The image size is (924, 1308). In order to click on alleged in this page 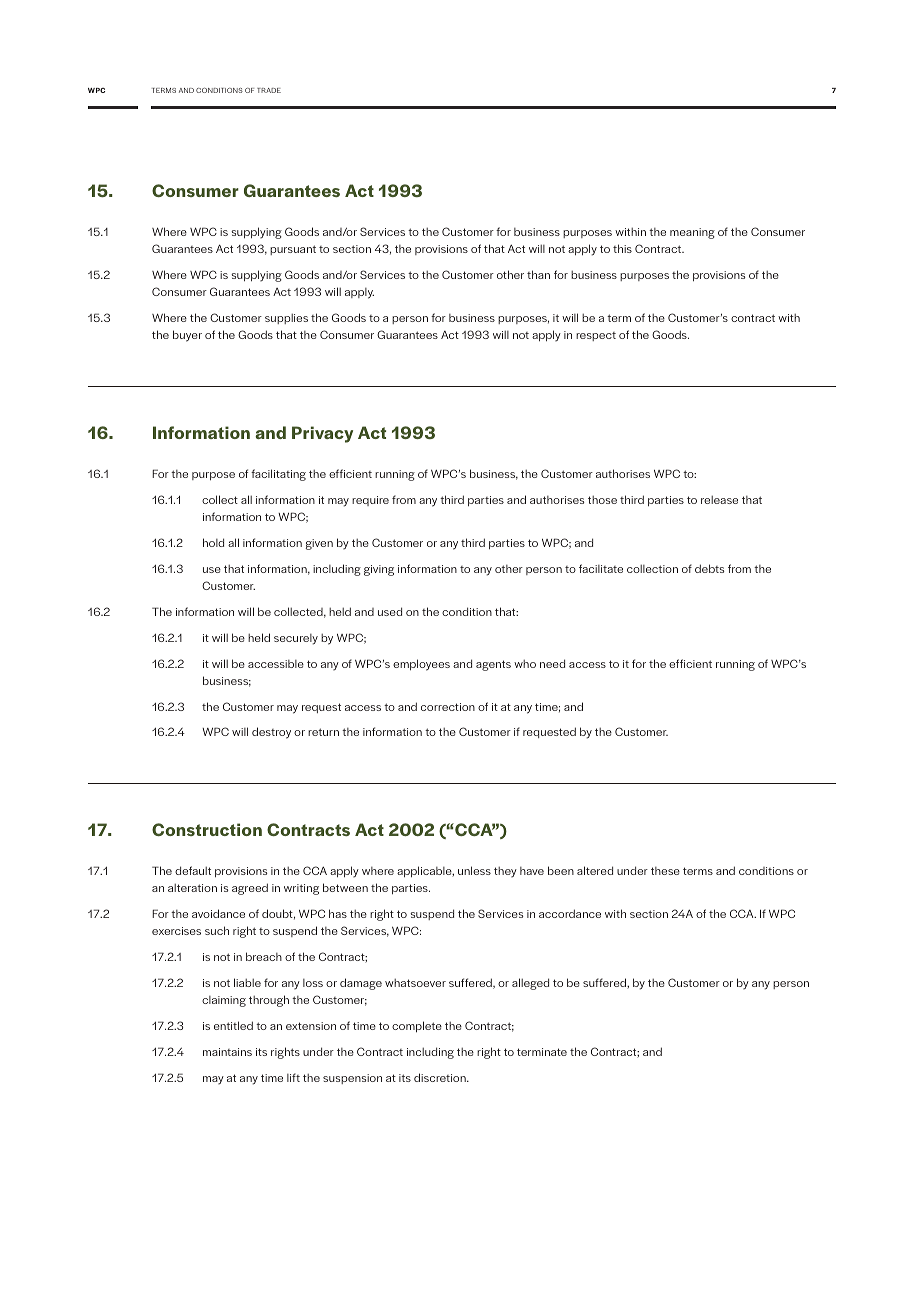, I will do `click(530, 984)`.
